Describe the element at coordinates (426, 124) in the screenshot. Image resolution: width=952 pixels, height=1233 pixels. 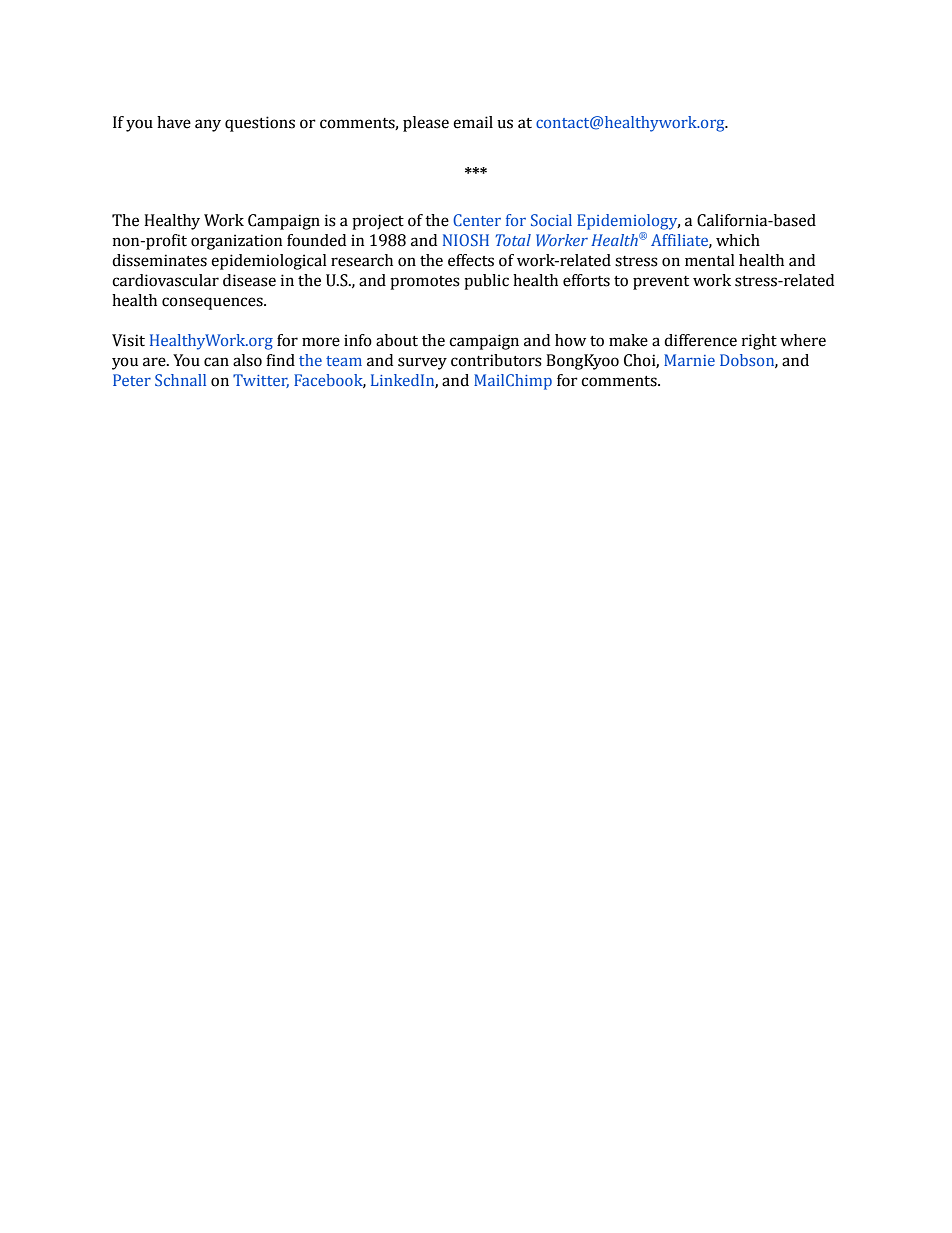
I see `please` at that location.
